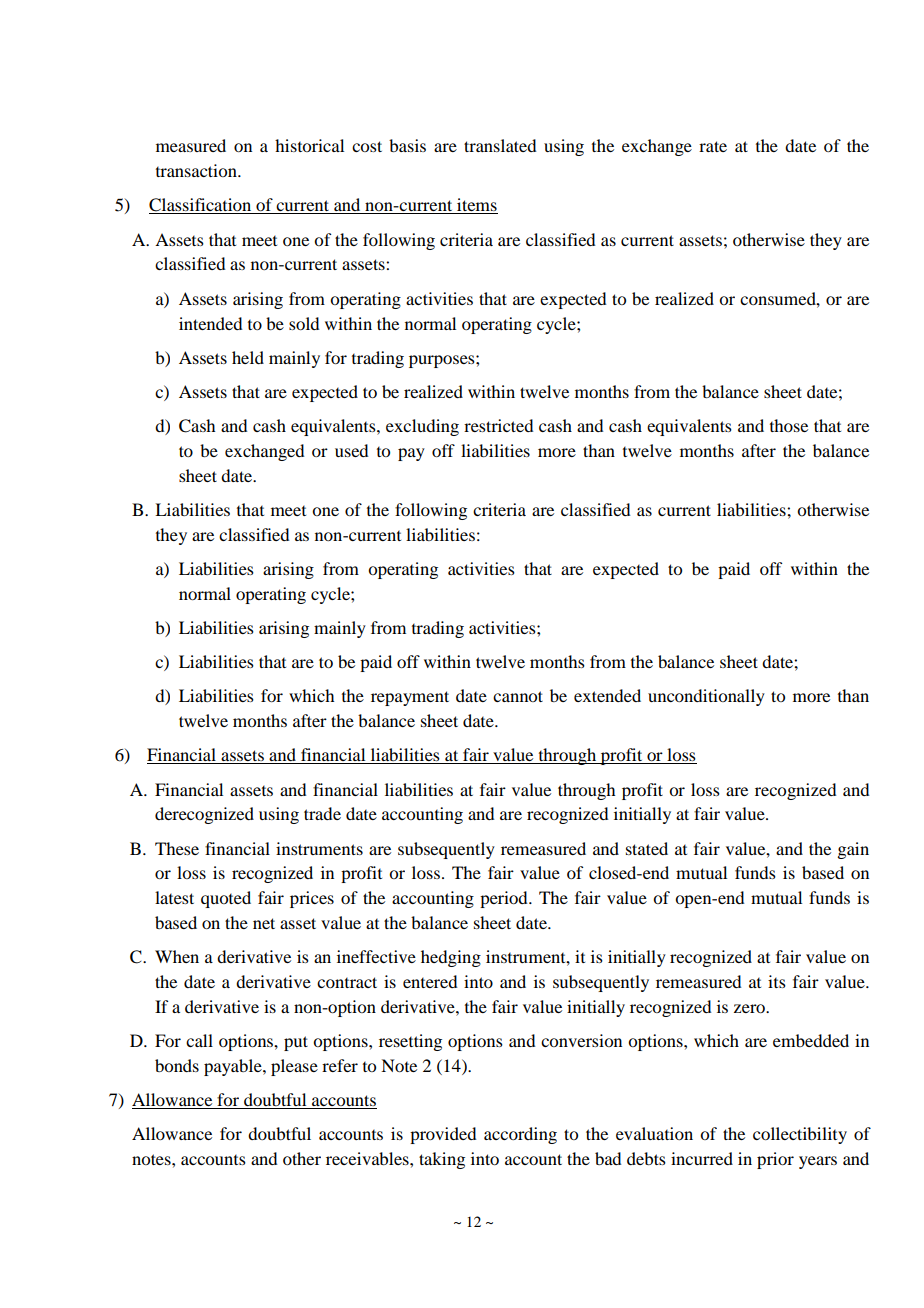 This screenshot has width=924, height=1308. Describe the element at coordinates (264, 923) in the screenshot. I see `net` at that location.
